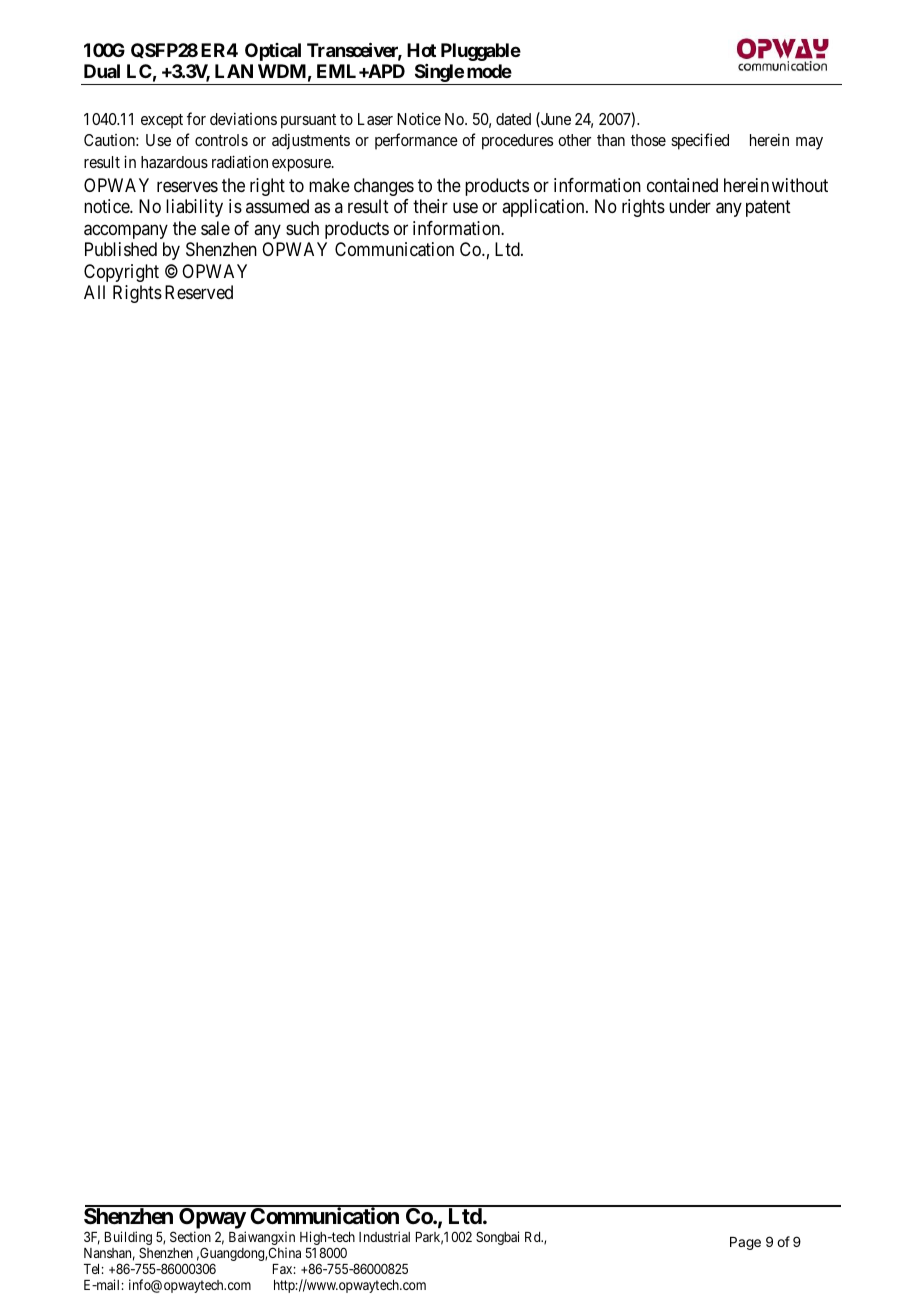 The image size is (924, 1307). I want to click on their, so click(430, 206).
